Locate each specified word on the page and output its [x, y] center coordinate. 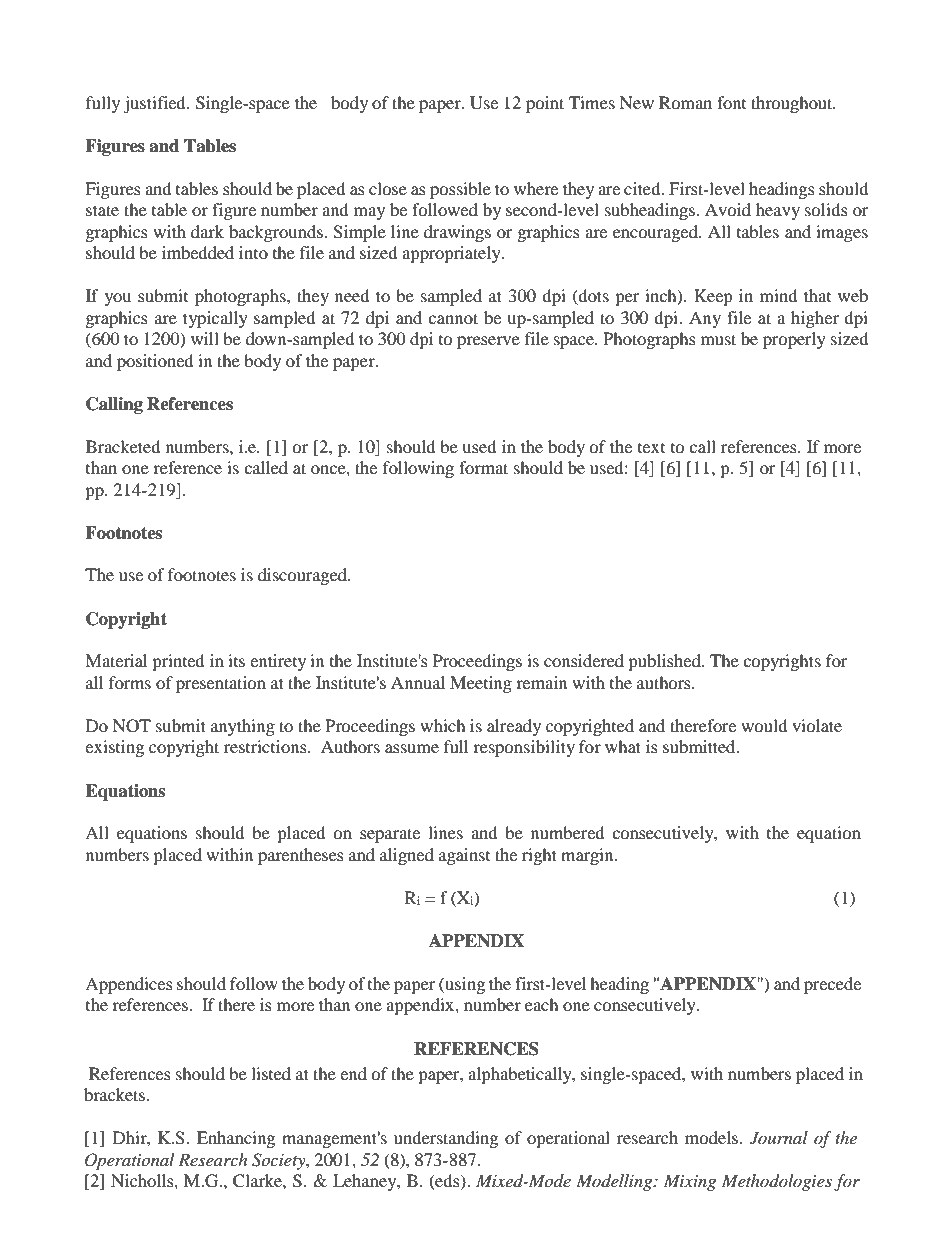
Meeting [481, 684]
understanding [446, 1139]
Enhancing [236, 1139]
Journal [779, 1138]
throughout [793, 104]
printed [178, 662]
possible [460, 190]
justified [155, 104]
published [665, 662]
